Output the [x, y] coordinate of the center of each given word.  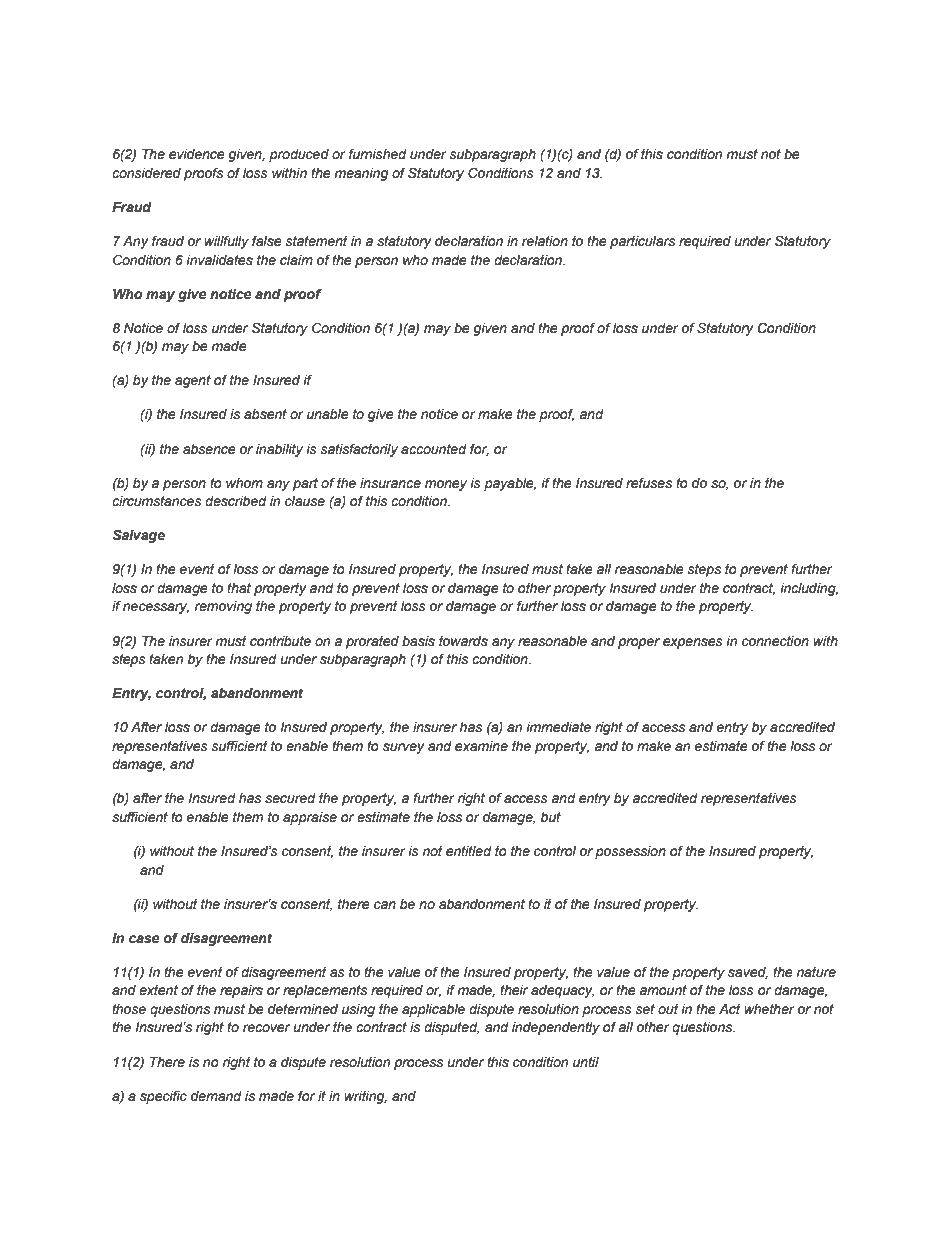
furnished [378, 154]
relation [545, 241]
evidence [197, 154]
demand [216, 1096]
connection [775, 641]
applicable [433, 1010]
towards [463, 641]
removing [223, 607]
